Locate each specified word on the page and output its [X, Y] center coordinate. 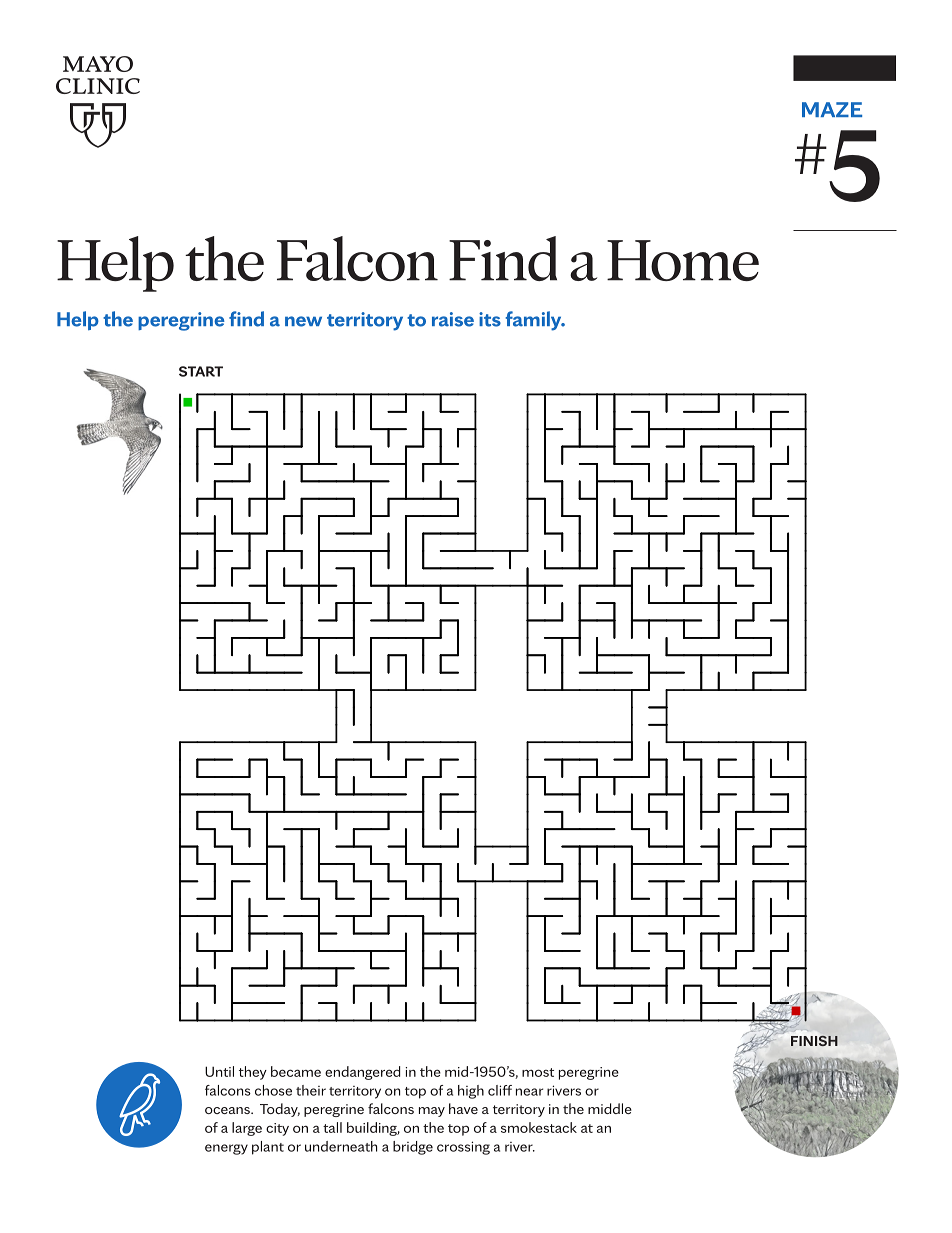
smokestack [539, 1127]
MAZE [832, 109]
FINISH [814, 1041]
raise [453, 319]
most [538, 1072]
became [296, 1071]
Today [280, 1110]
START [201, 371]
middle [610, 1108]
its [490, 319]
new [303, 321]
